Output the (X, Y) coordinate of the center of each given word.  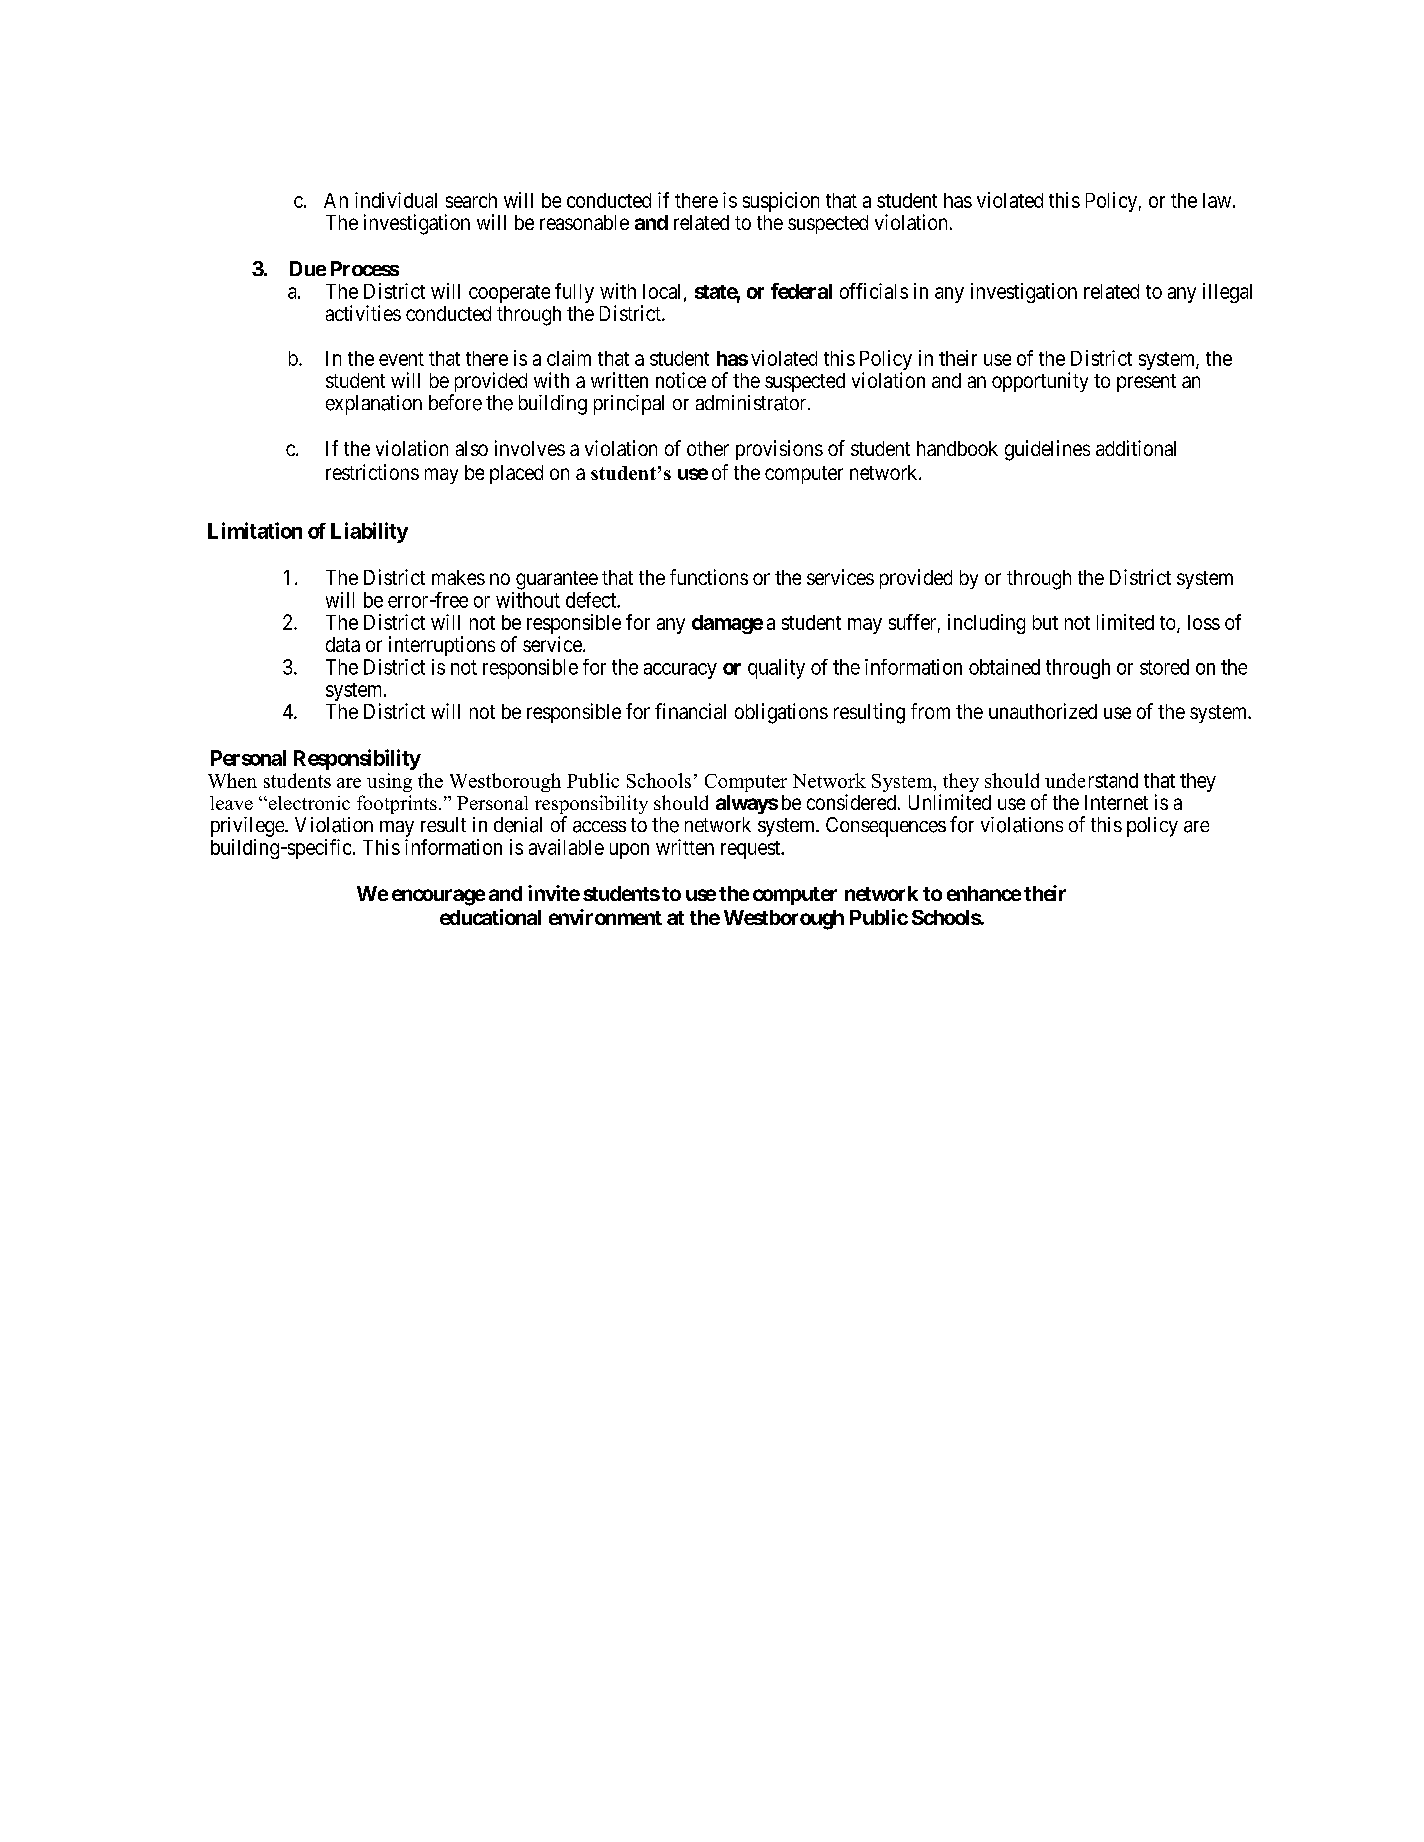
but (1045, 622)
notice (681, 380)
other (708, 448)
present (1146, 383)
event (401, 359)
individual (396, 200)
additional (1136, 448)
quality (776, 669)
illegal (1227, 293)
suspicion (781, 202)
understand (1091, 780)
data (343, 644)
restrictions (372, 472)
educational (490, 917)
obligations (781, 713)
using (389, 782)
